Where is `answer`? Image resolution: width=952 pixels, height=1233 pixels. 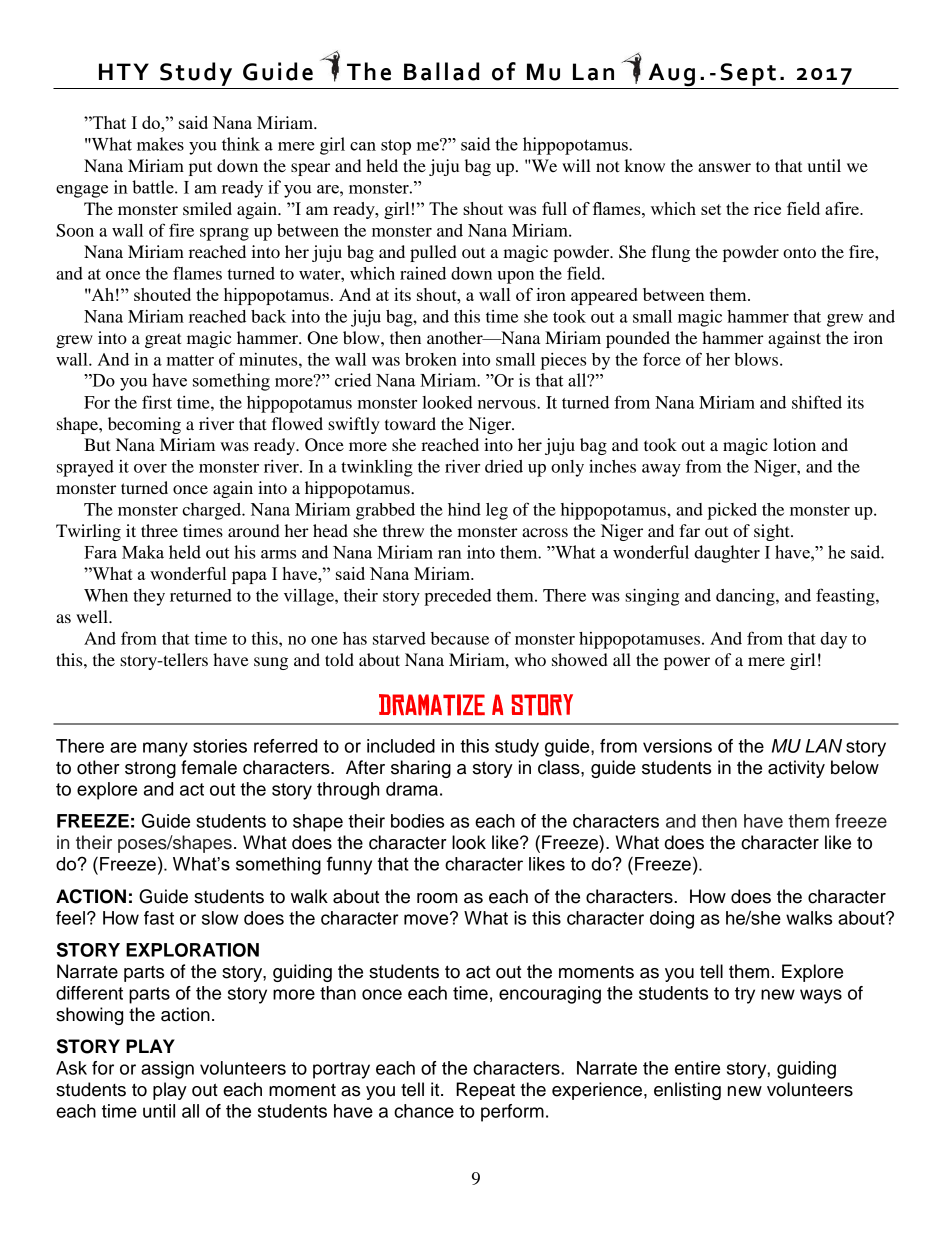 answer is located at coordinates (724, 167).
